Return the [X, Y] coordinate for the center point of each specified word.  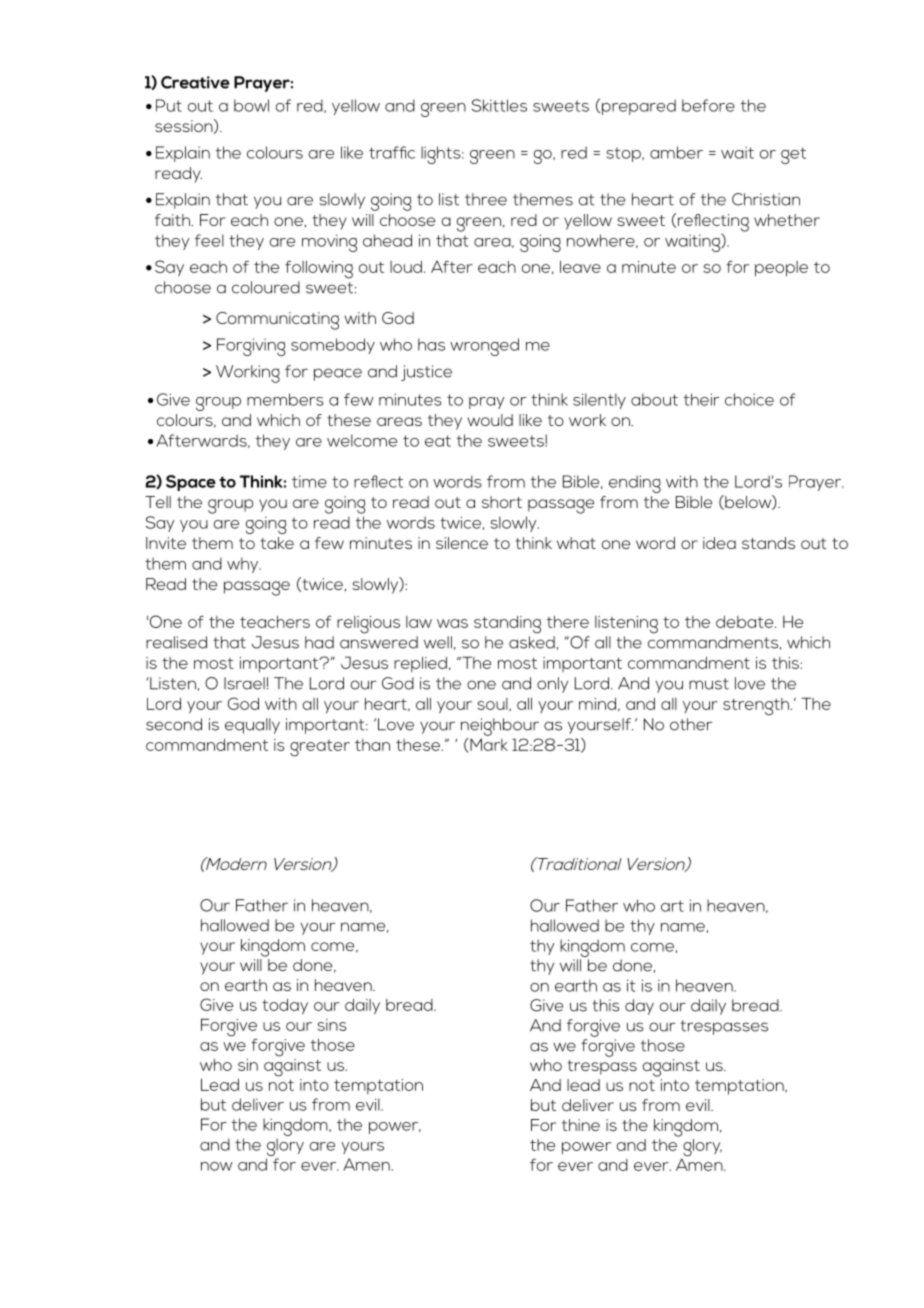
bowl [251, 105]
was [452, 623]
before [708, 105]
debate [746, 622]
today [285, 1007]
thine [581, 1125]
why [244, 565]
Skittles [499, 105]
